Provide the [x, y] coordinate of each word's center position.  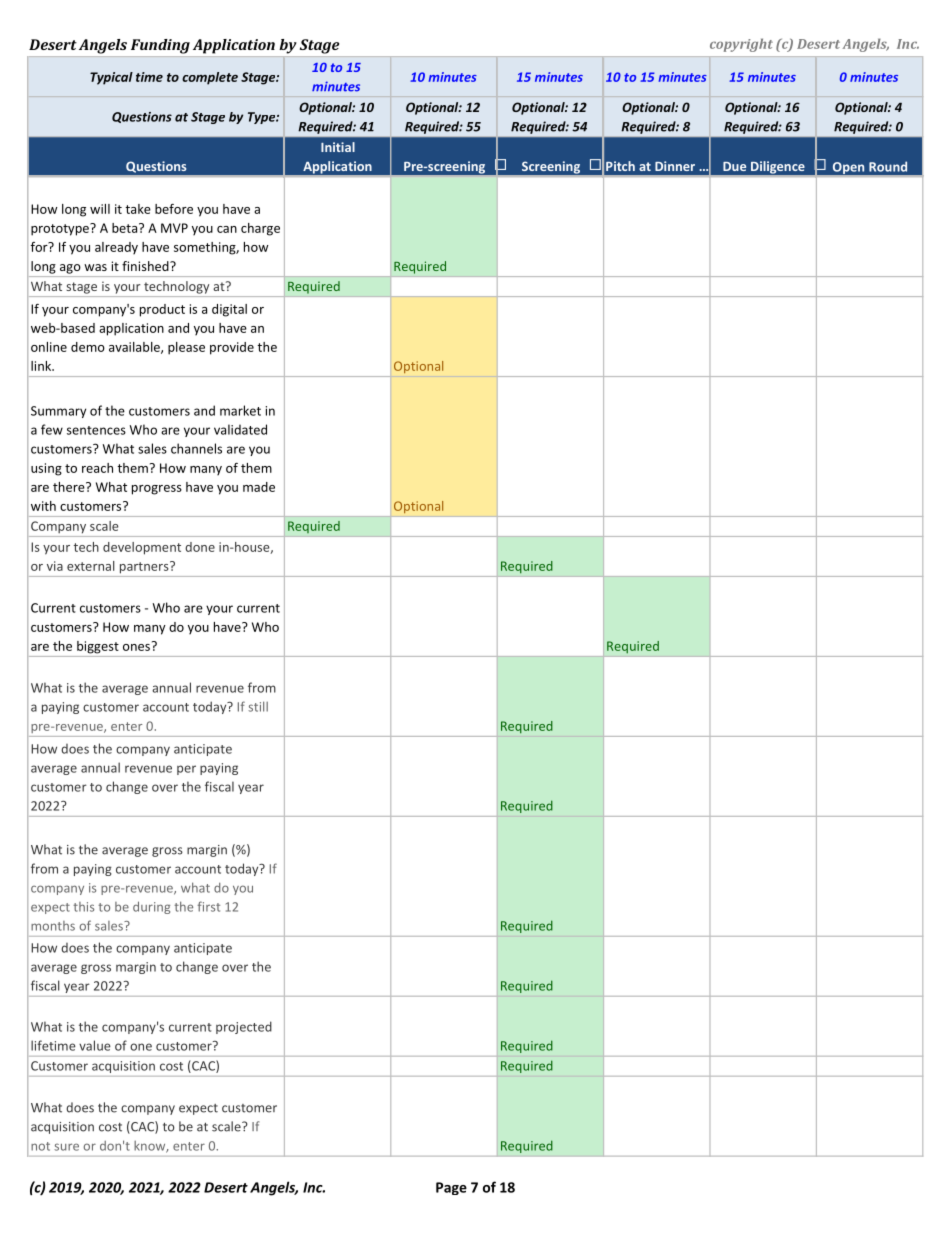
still [258, 706]
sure [66, 1147]
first [209, 906]
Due [734, 166]
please [186, 348]
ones [136, 647]
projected [244, 1027]
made [259, 487]
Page [451, 1188]
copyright [741, 45]
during [151, 907]
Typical [111, 78]
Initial [338, 147]
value [95, 1045]
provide [232, 348]
